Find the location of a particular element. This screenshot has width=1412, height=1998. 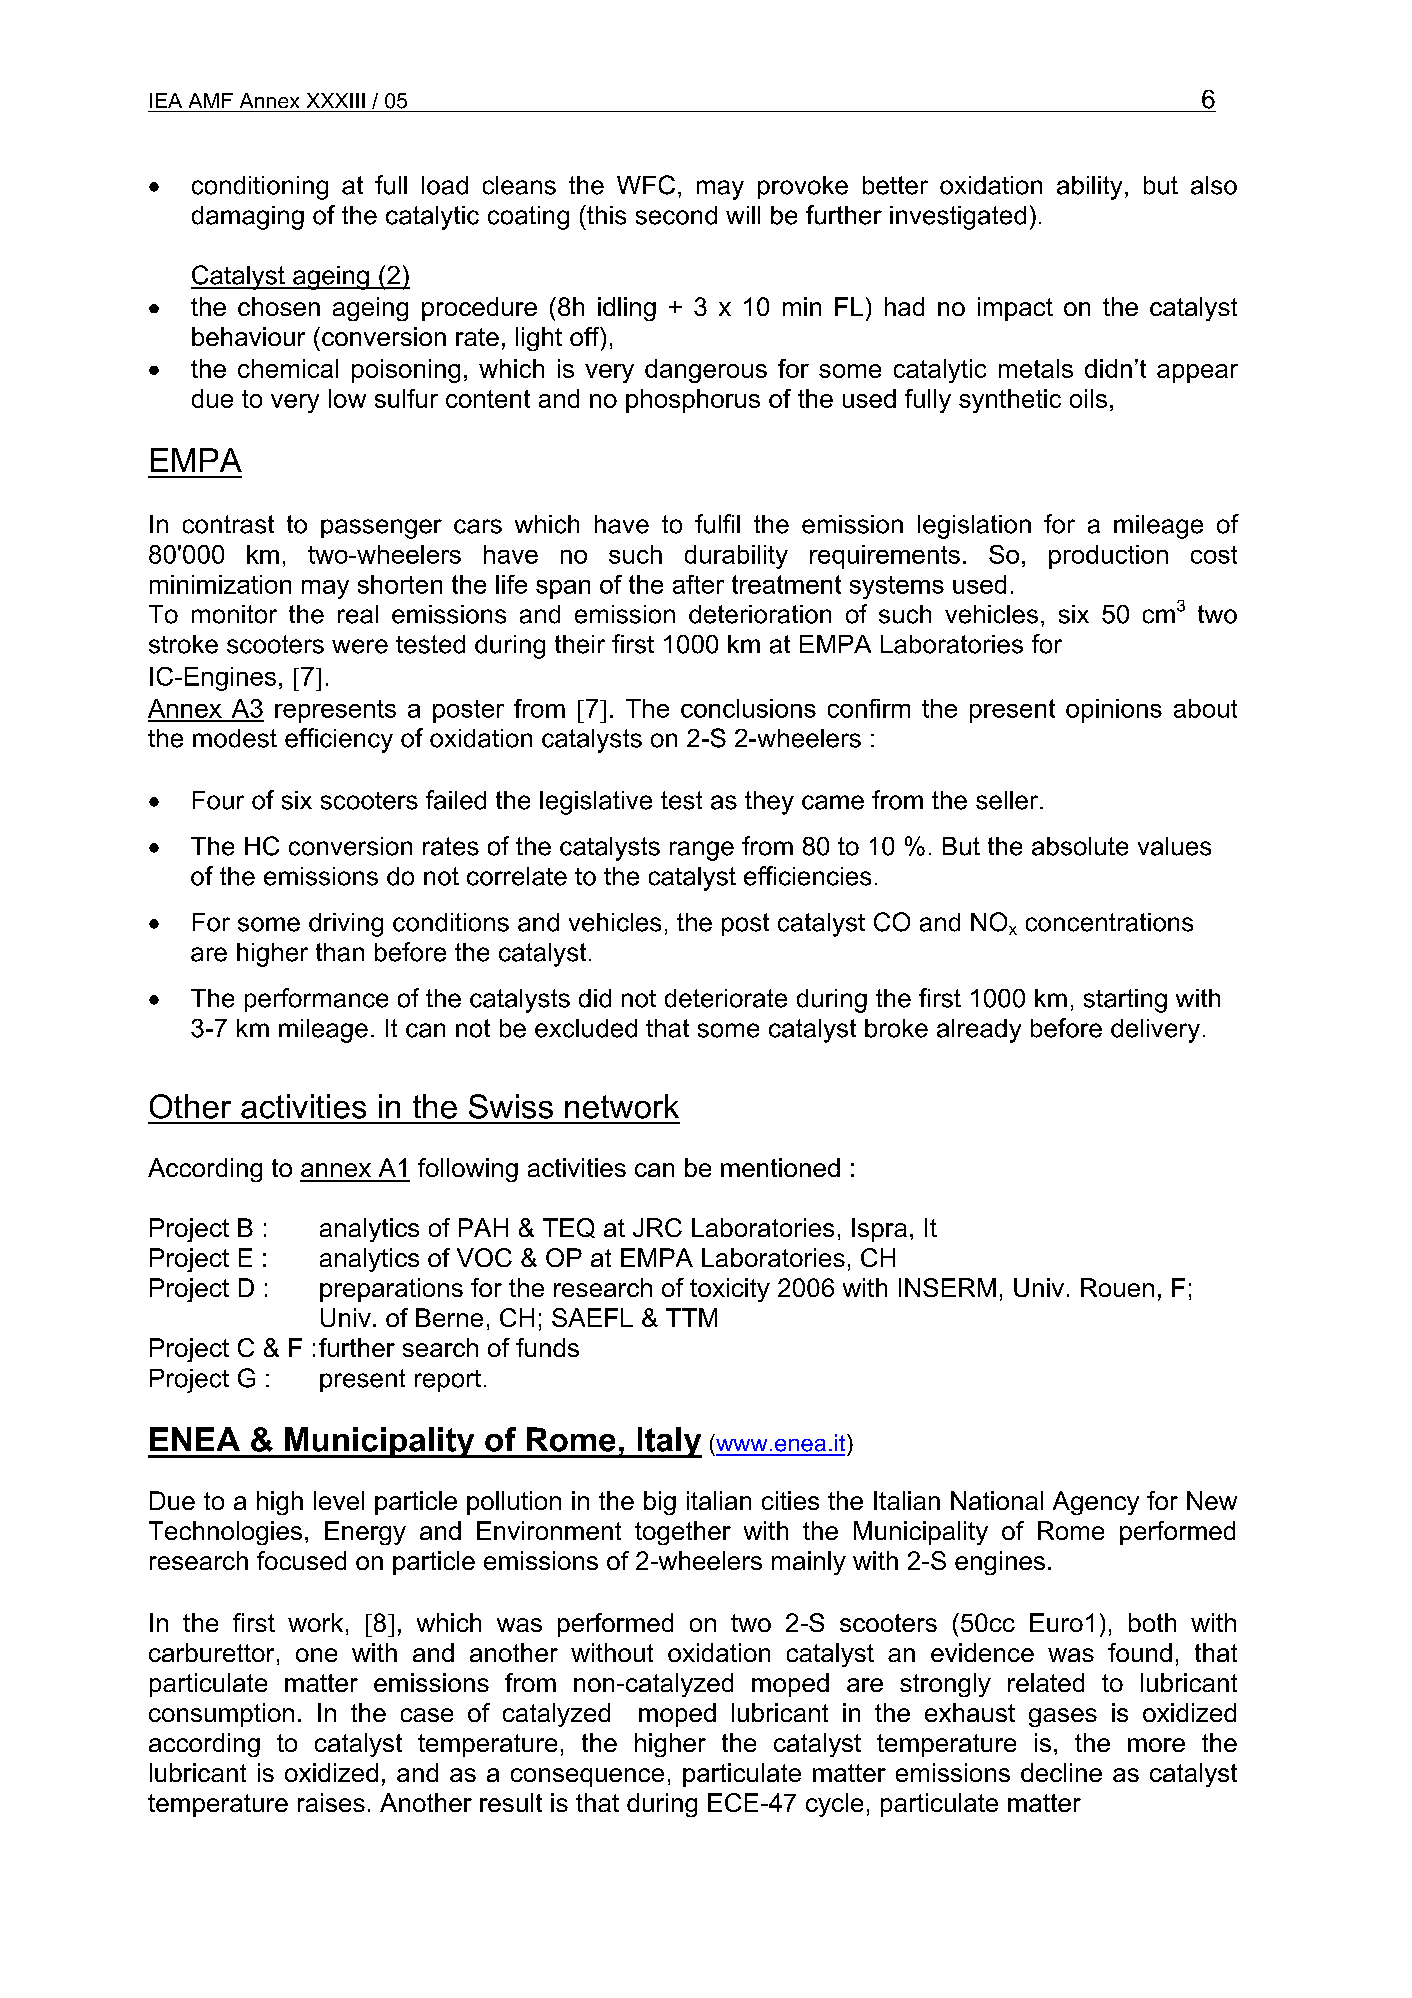

range is located at coordinates (702, 851).
